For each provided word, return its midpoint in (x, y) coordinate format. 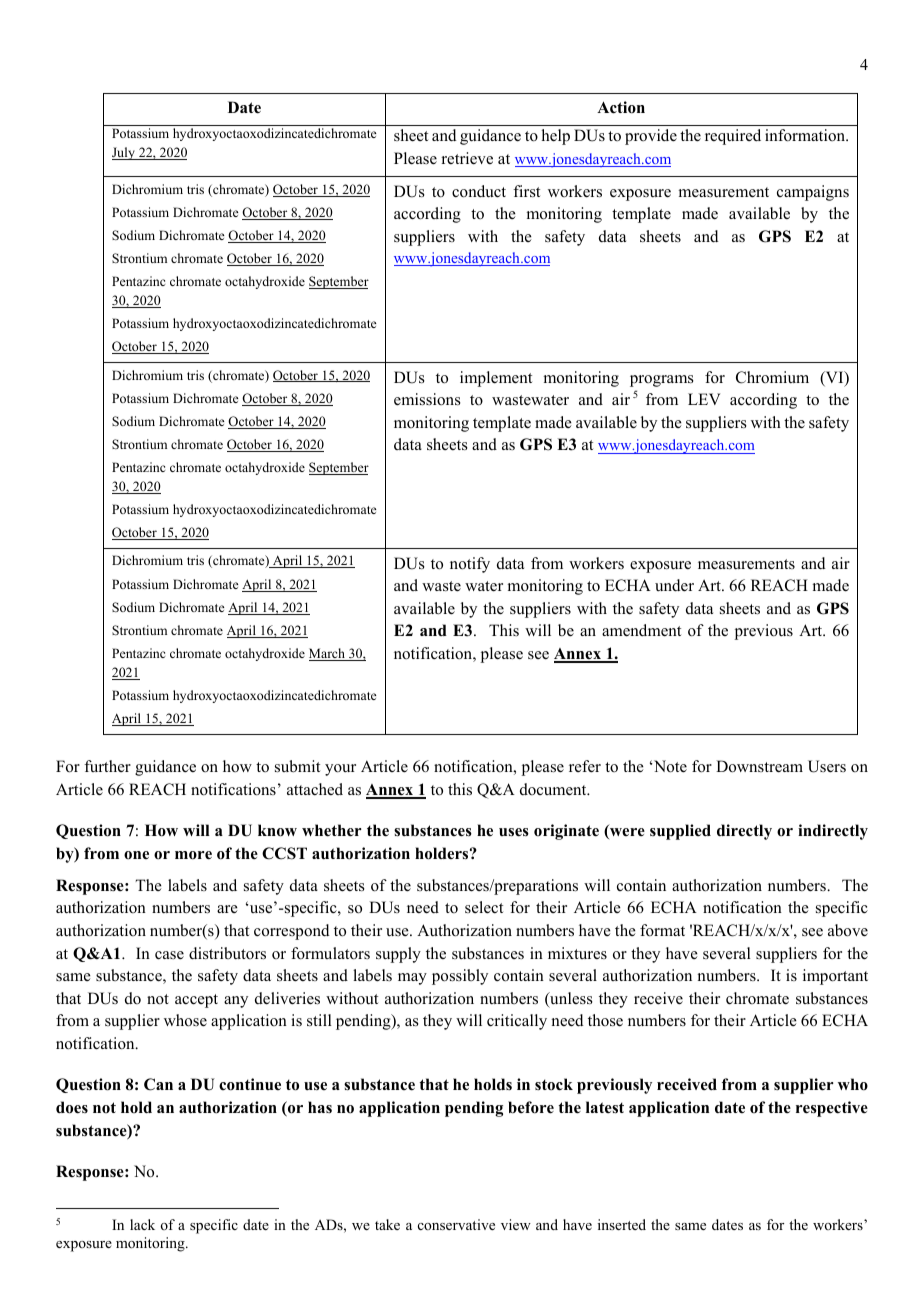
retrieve (467, 158)
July (124, 153)
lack (142, 1224)
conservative (456, 1224)
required (733, 137)
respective (832, 1109)
